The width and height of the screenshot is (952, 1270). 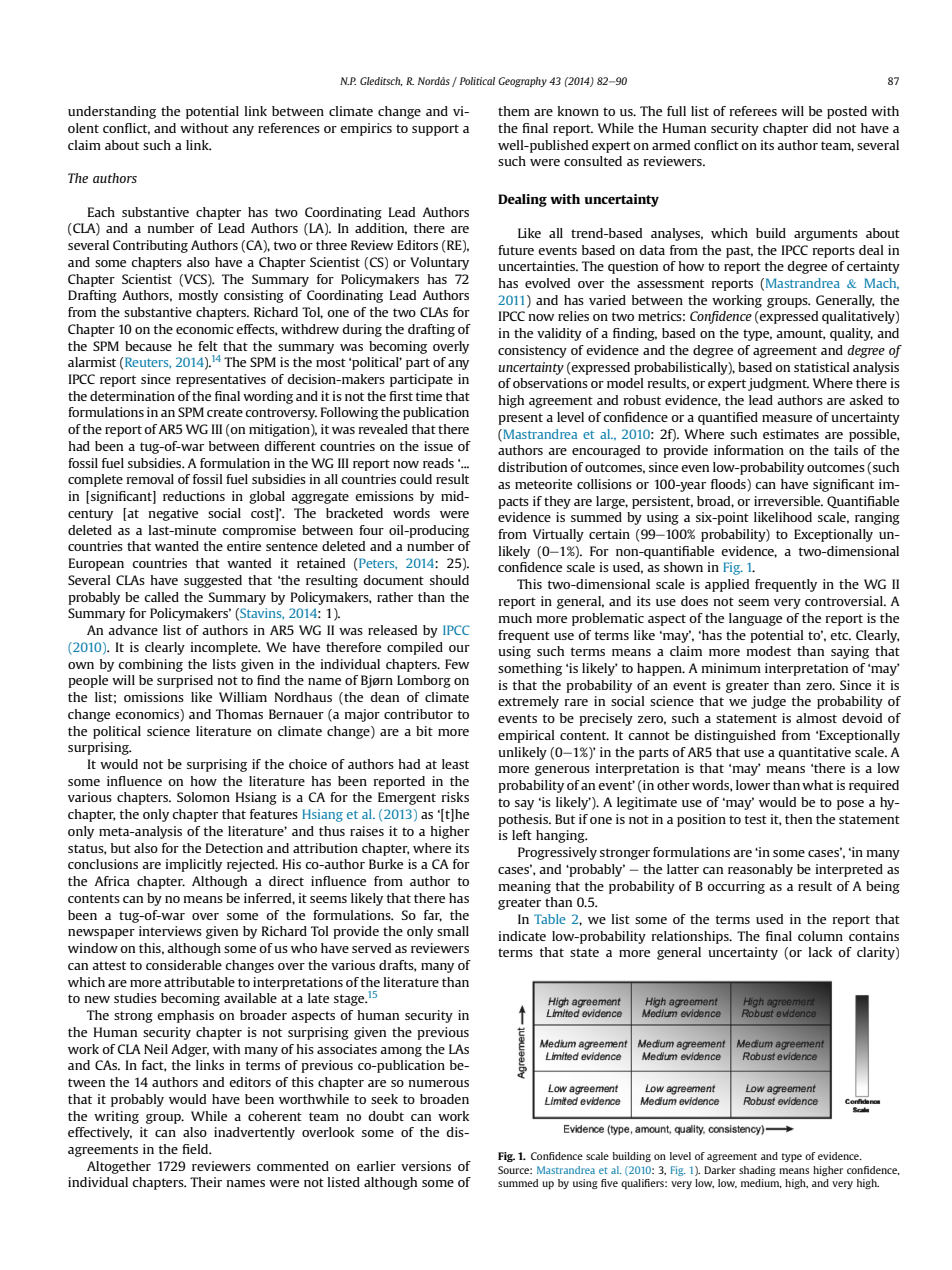 I want to click on referees, so click(x=753, y=111).
